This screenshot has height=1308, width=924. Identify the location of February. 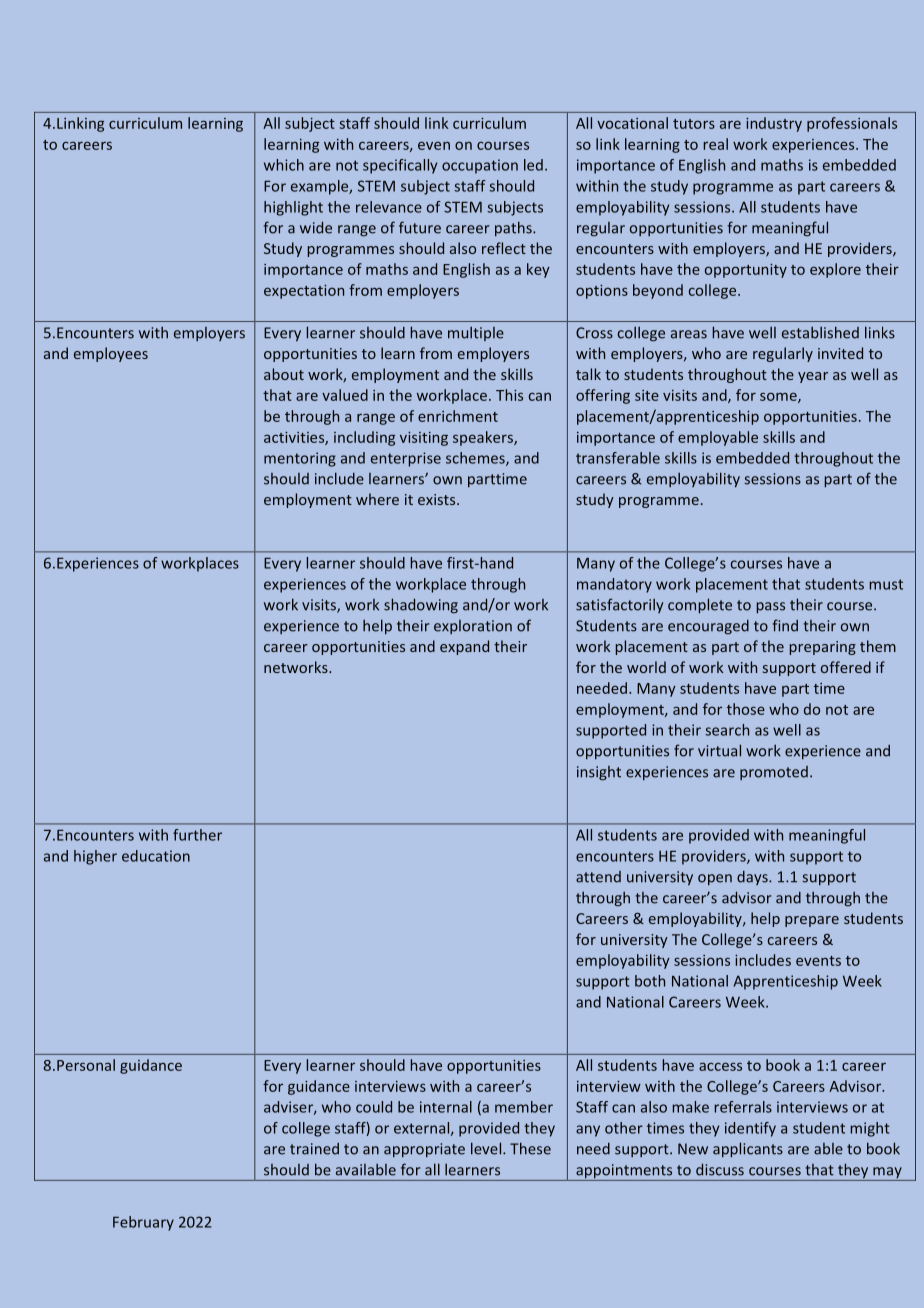
(143, 1223).
